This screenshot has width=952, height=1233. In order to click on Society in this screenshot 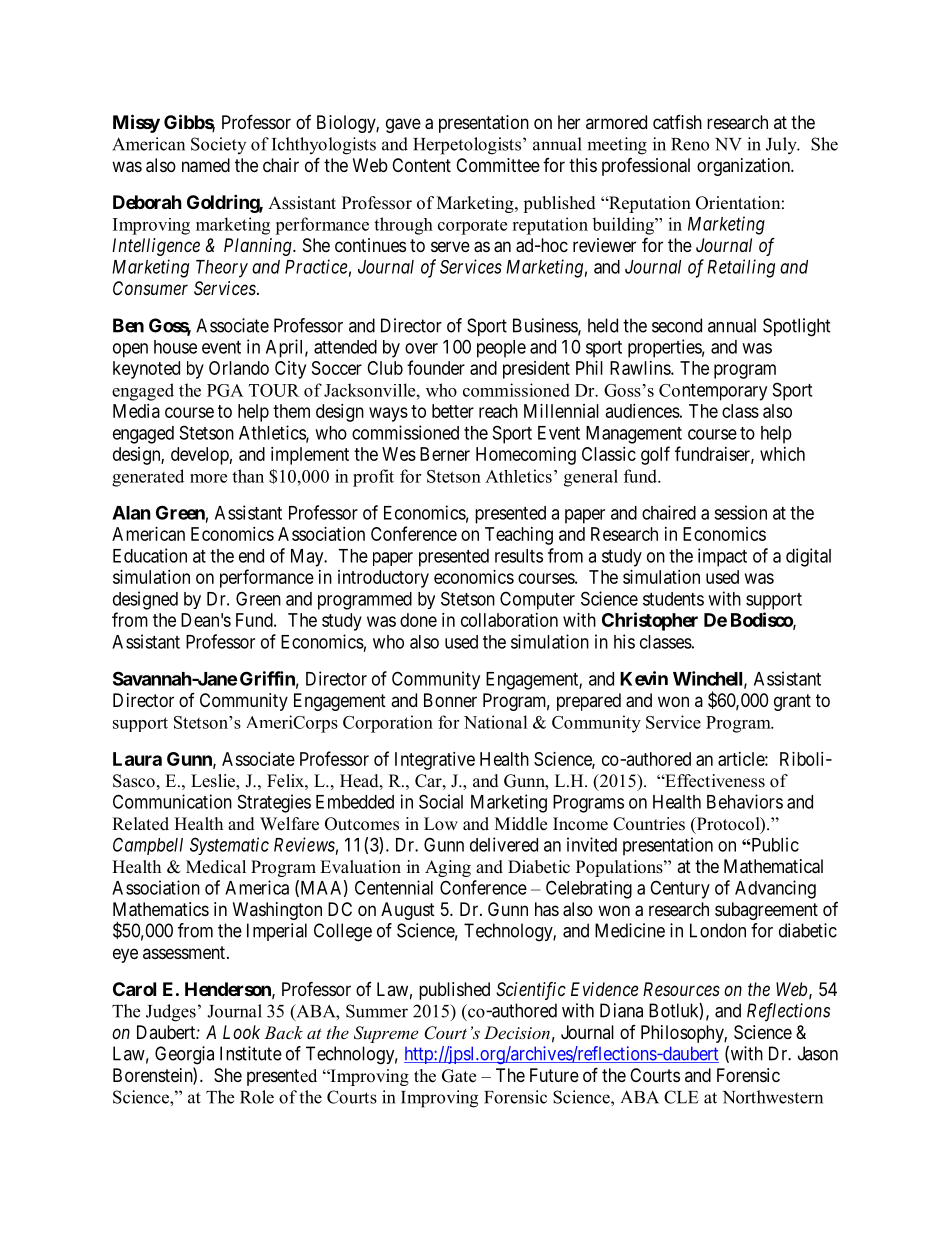, I will do `click(218, 145)`.
